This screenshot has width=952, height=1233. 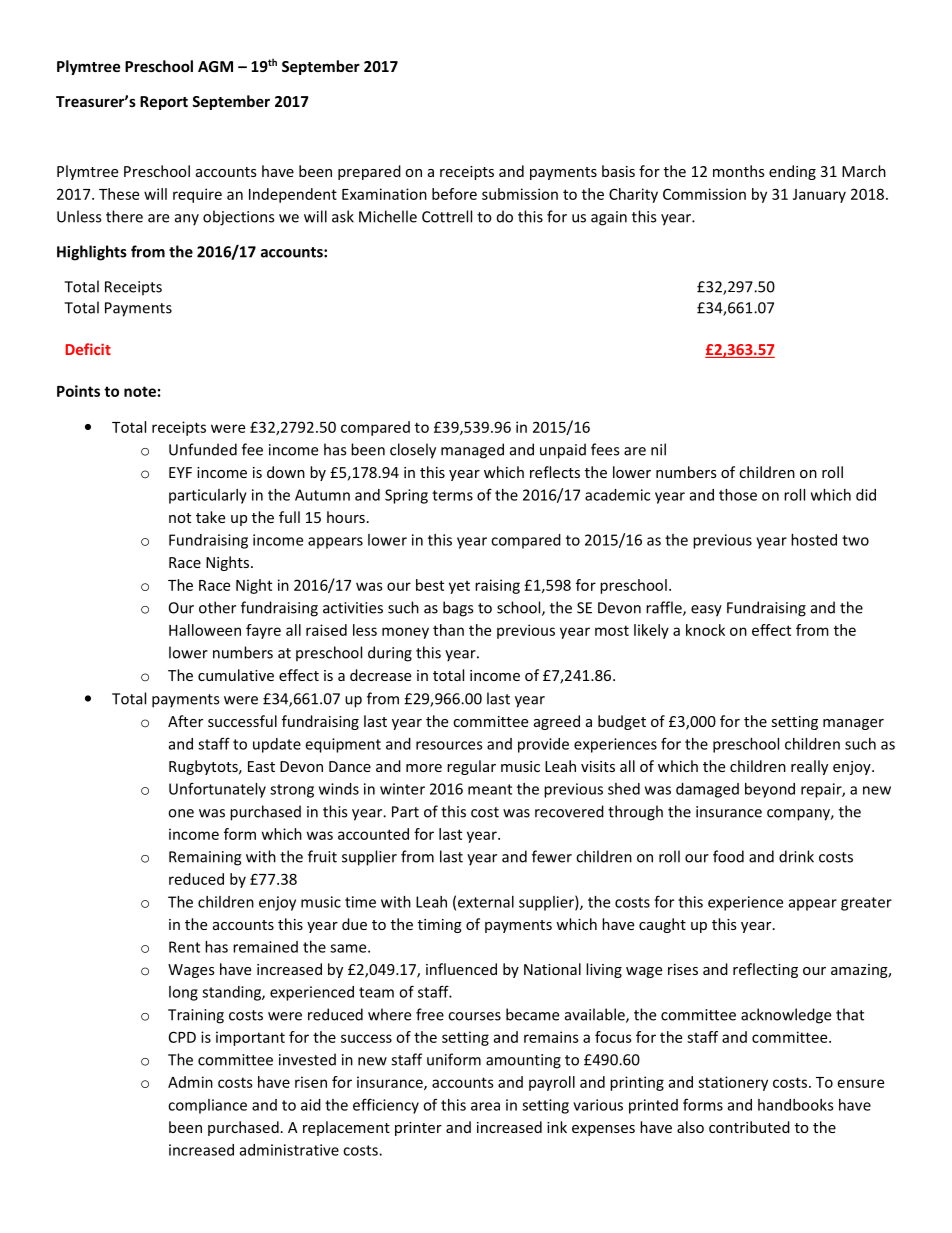 What do you see at coordinates (217, 607) in the screenshot?
I see `other` at bounding box center [217, 607].
